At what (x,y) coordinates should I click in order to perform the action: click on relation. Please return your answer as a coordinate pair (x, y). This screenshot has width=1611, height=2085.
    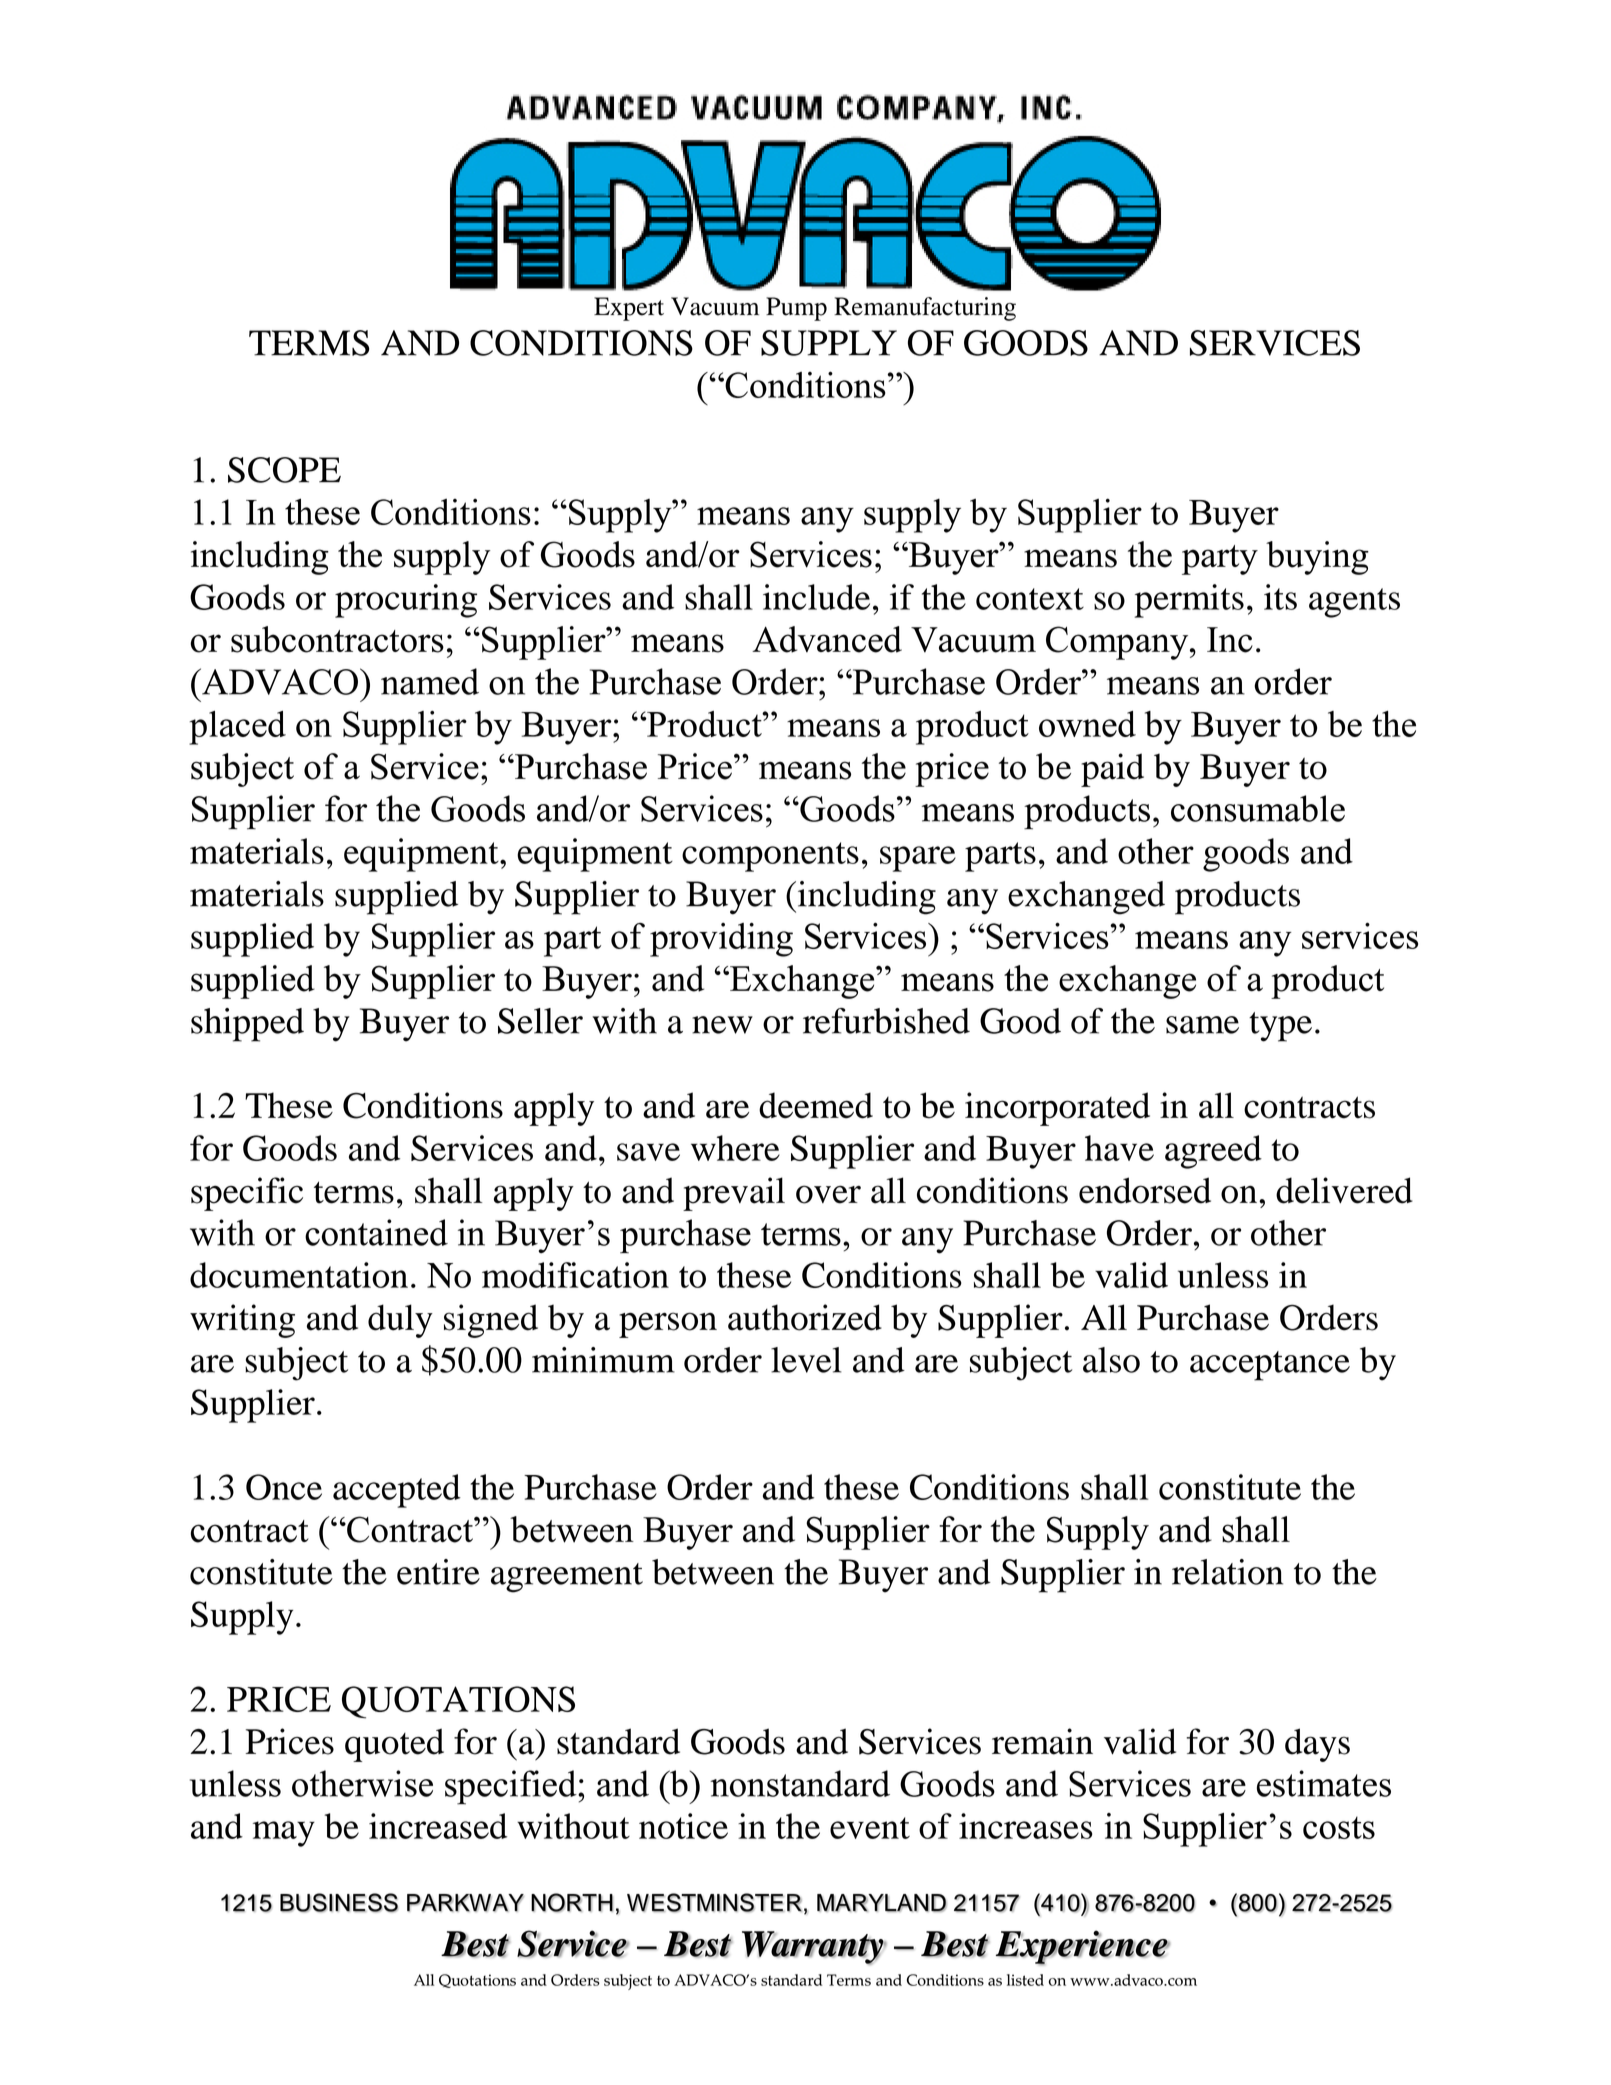
    Looking at the image, I should click on (1227, 1572).
